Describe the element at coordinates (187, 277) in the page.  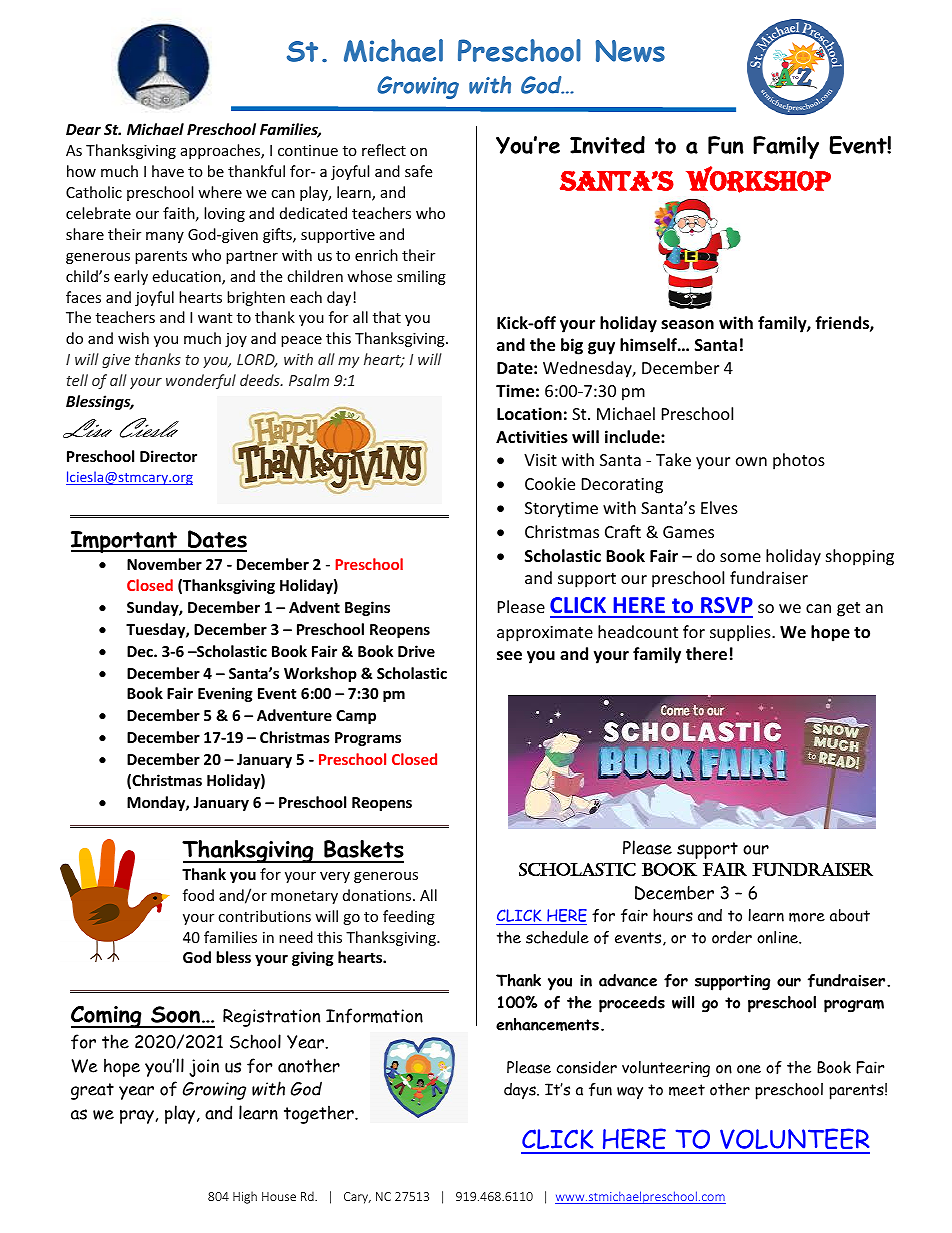
I see `education` at that location.
